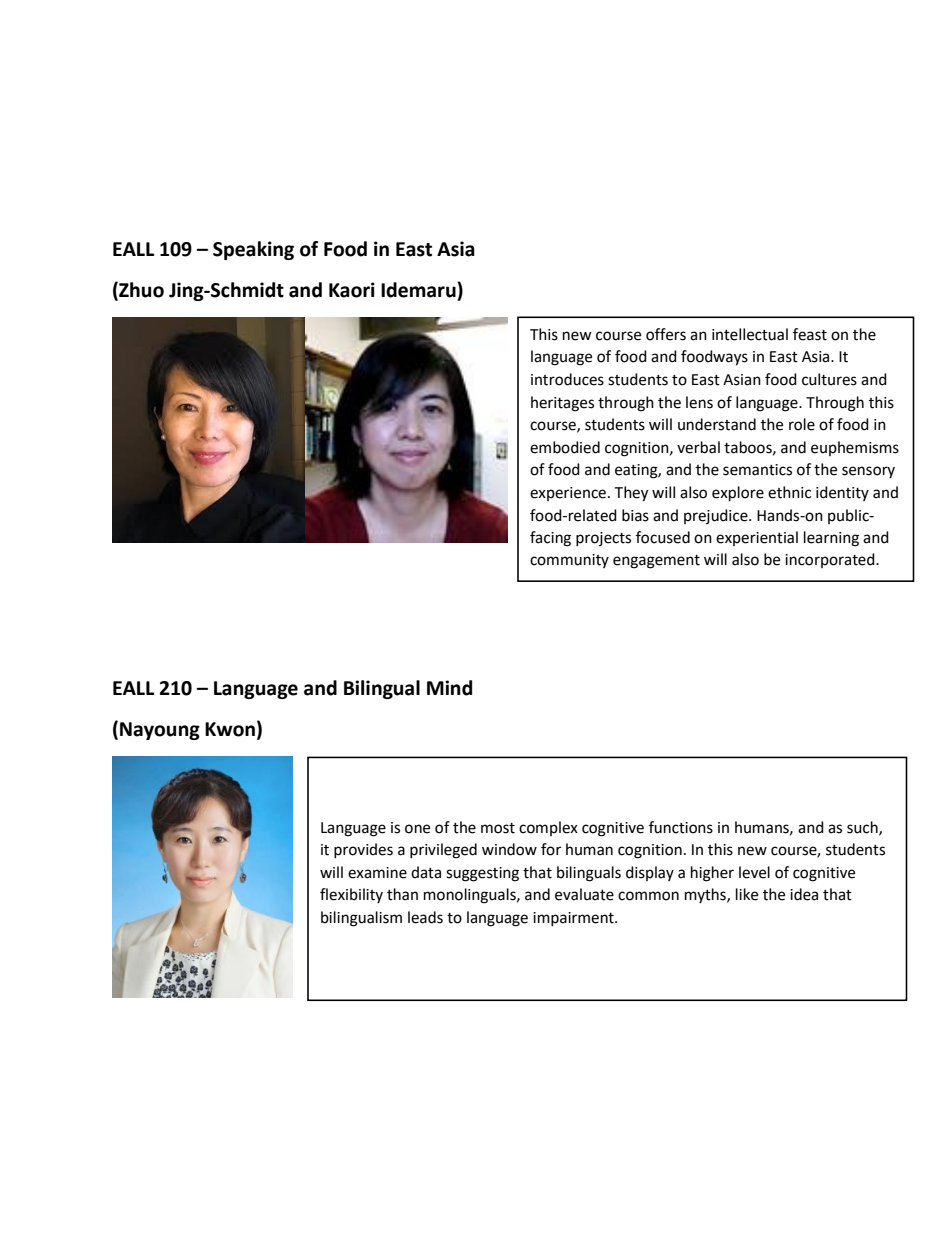  I want to click on evaluate, so click(584, 894).
